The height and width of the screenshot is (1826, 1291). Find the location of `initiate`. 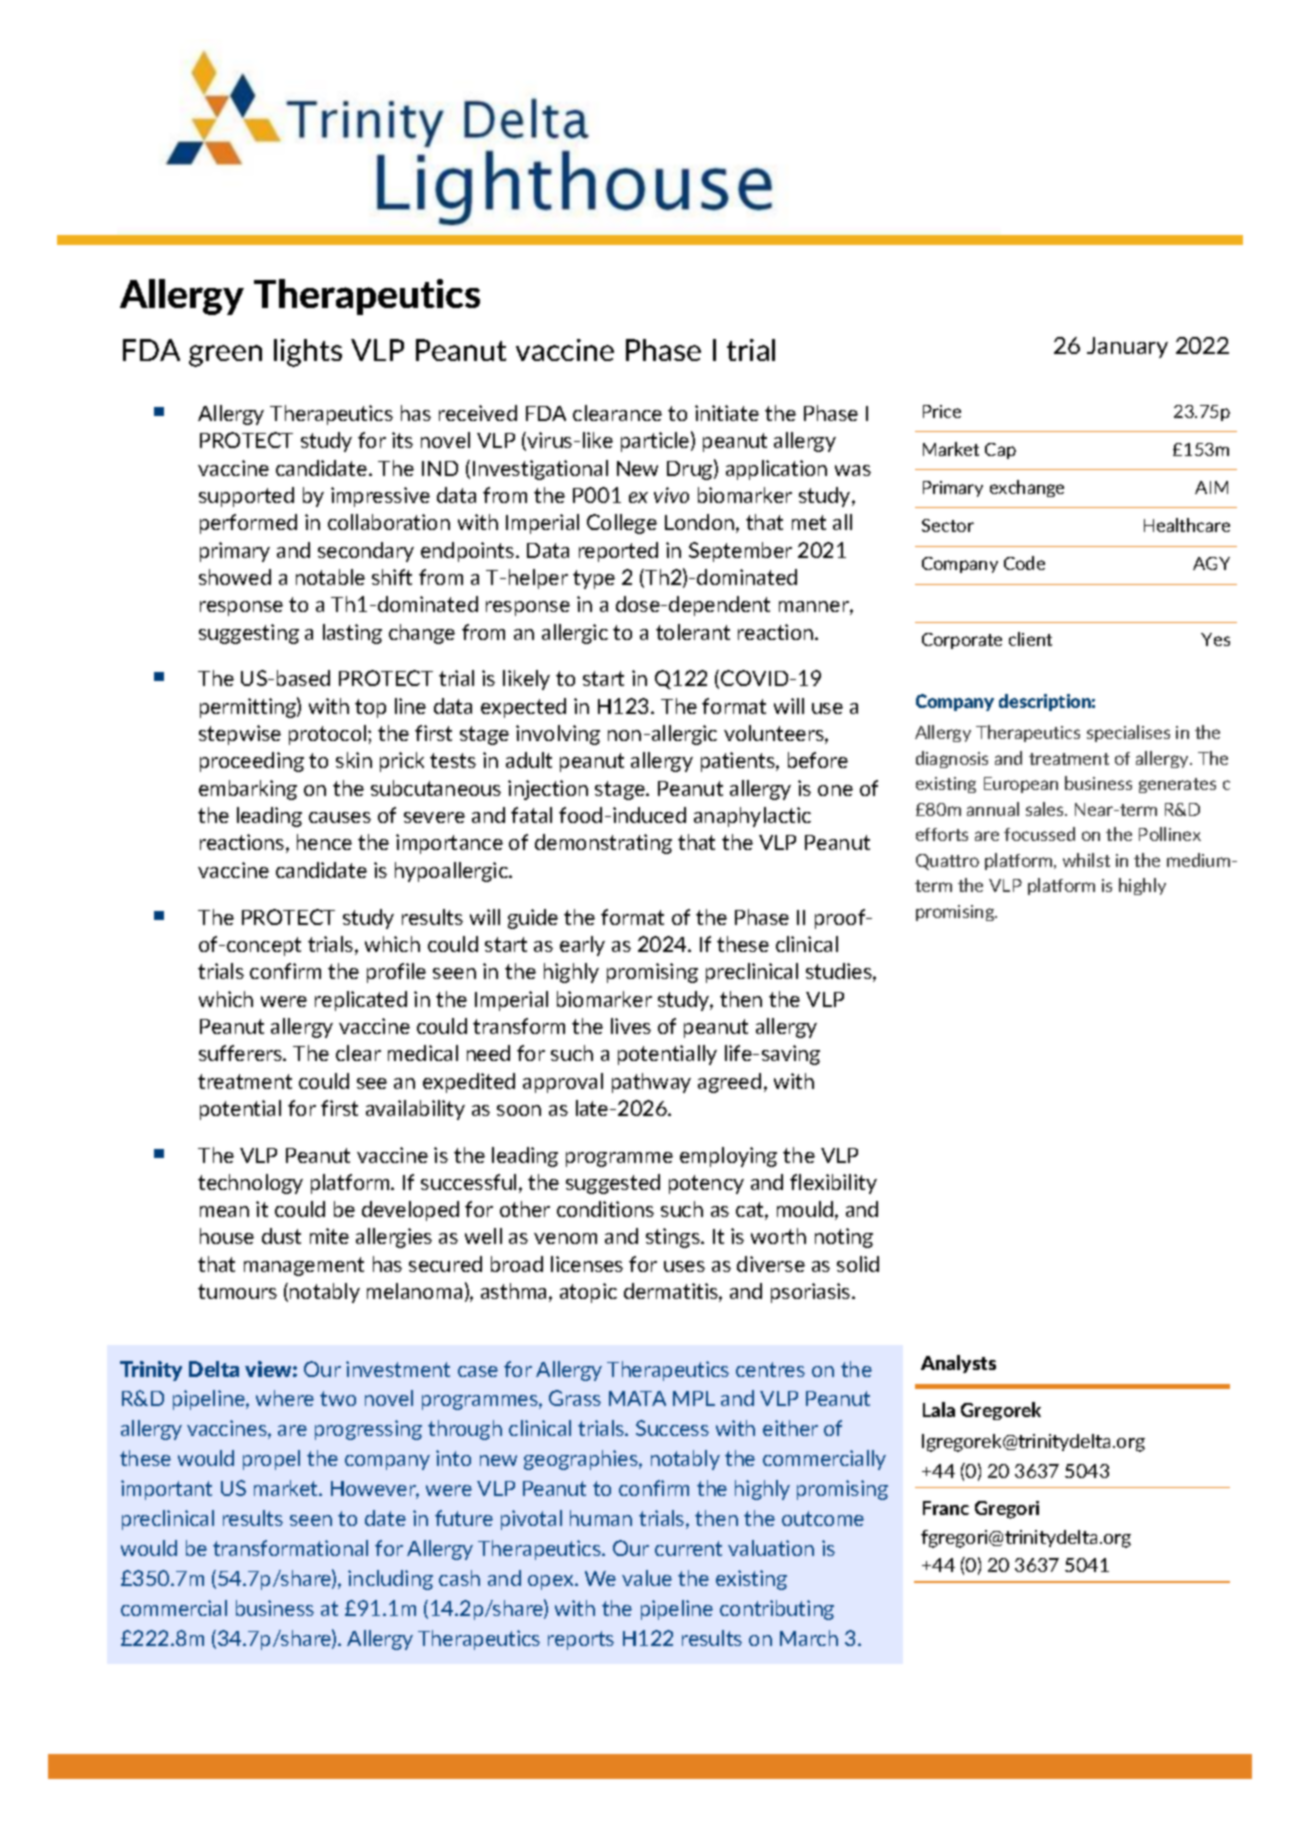

initiate is located at coordinates (727, 413).
